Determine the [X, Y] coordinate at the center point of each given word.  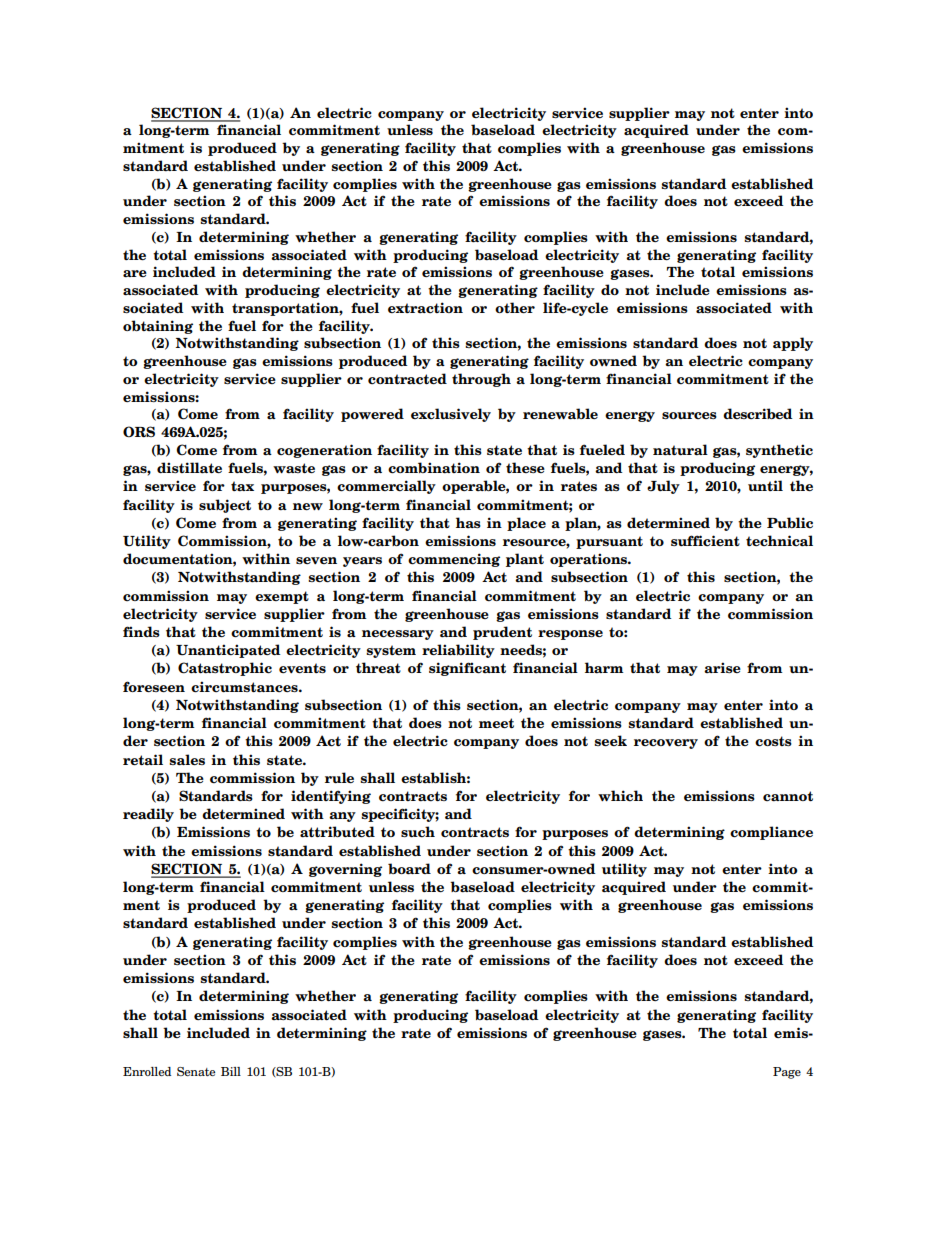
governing [345, 870]
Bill [231, 1071]
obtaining [158, 327]
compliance [771, 833]
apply [793, 344]
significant [467, 669]
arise [722, 667]
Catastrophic [225, 669]
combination [434, 468]
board [409, 869]
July [663, 487]
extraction [425, 308]
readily [148, 815]
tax [242, 486]
